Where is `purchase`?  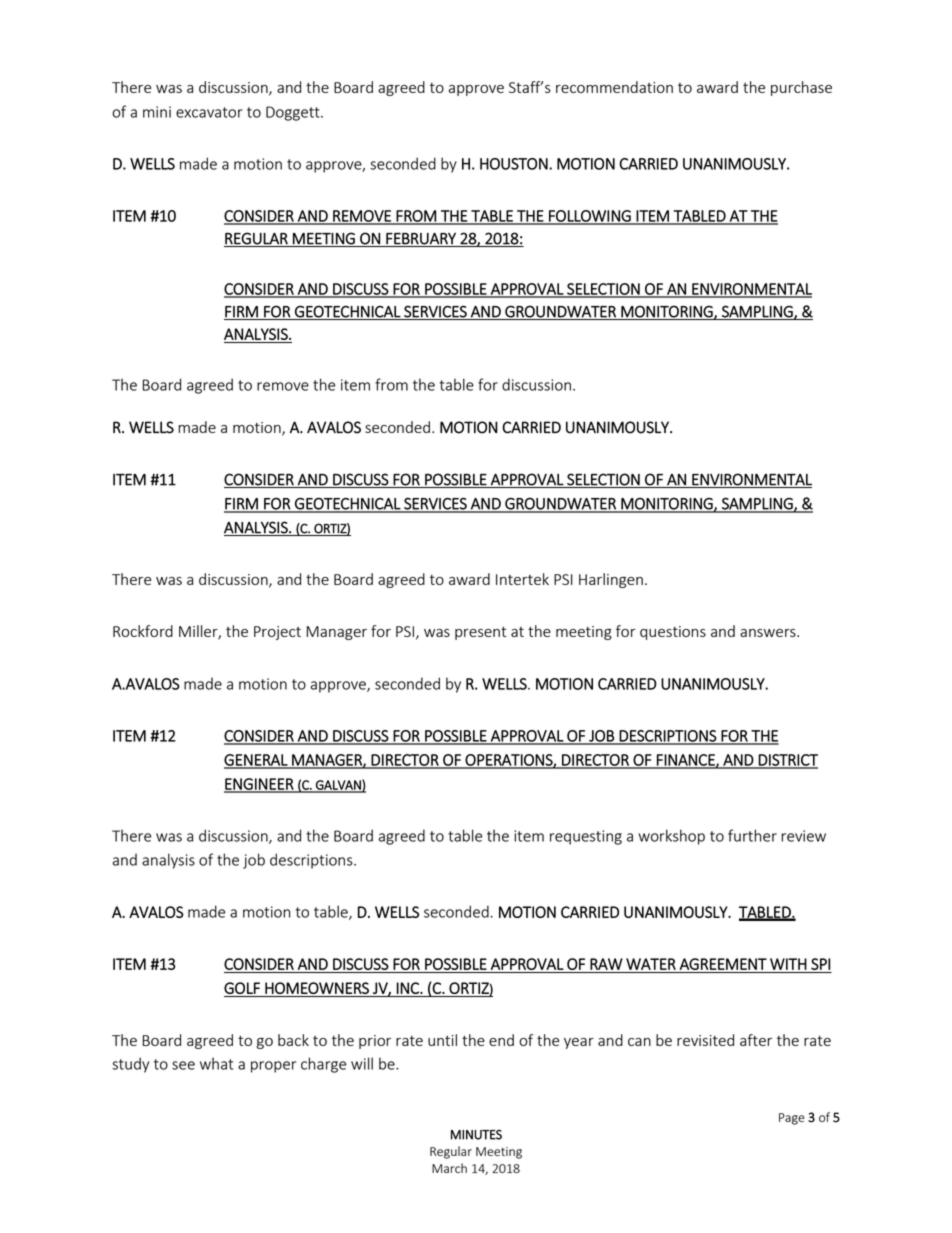 purchase is located at coordinates (801, 88).
